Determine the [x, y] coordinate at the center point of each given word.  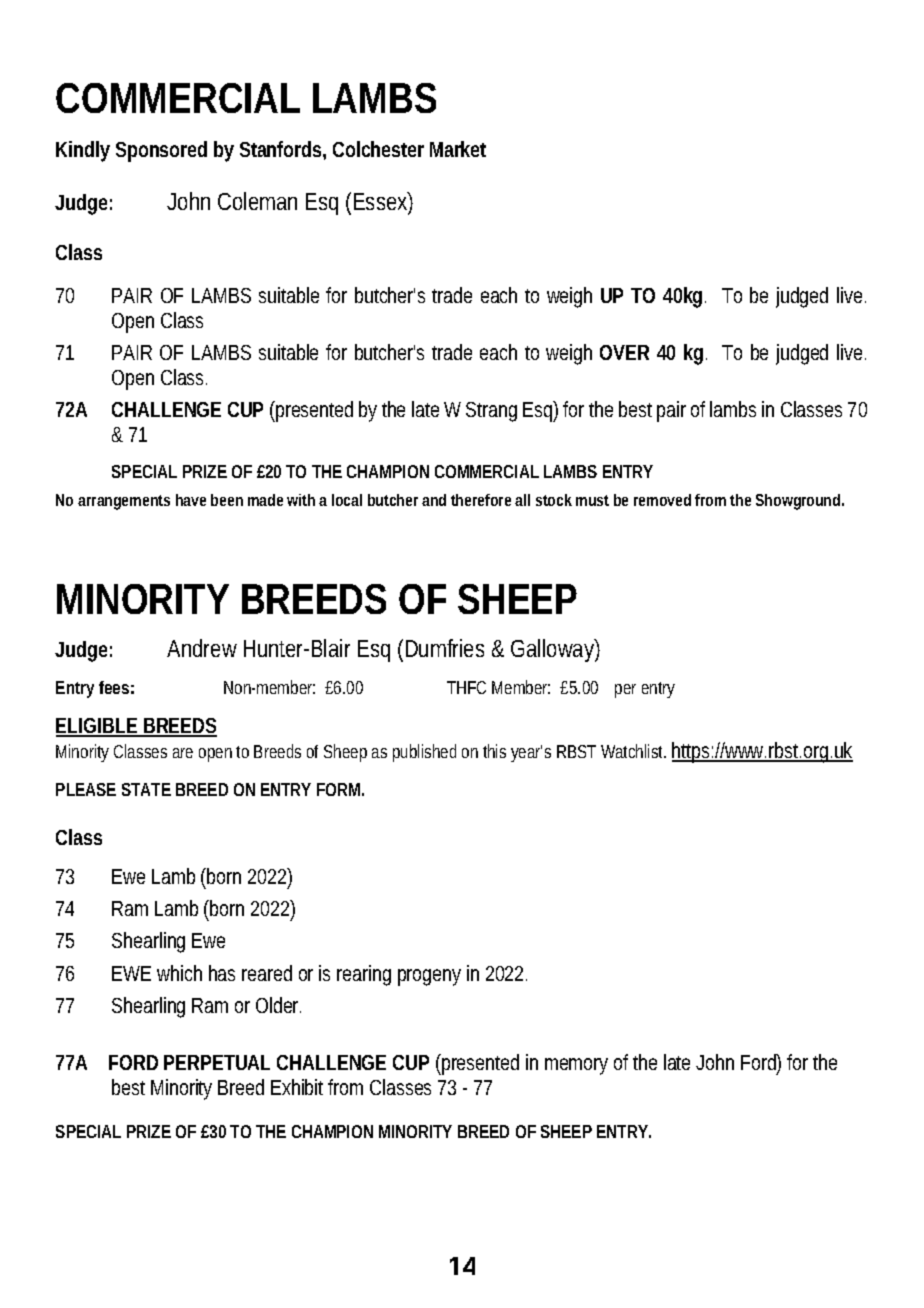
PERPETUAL [217, 1062]
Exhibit [300, 1087]
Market [458, 149]
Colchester [378, 149]
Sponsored [161, 151]
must [592, 500]
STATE [146, 789]
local [347, 500]
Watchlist [633, 751]
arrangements [124, 502]
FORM [340, 789]
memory [576, 1066]
